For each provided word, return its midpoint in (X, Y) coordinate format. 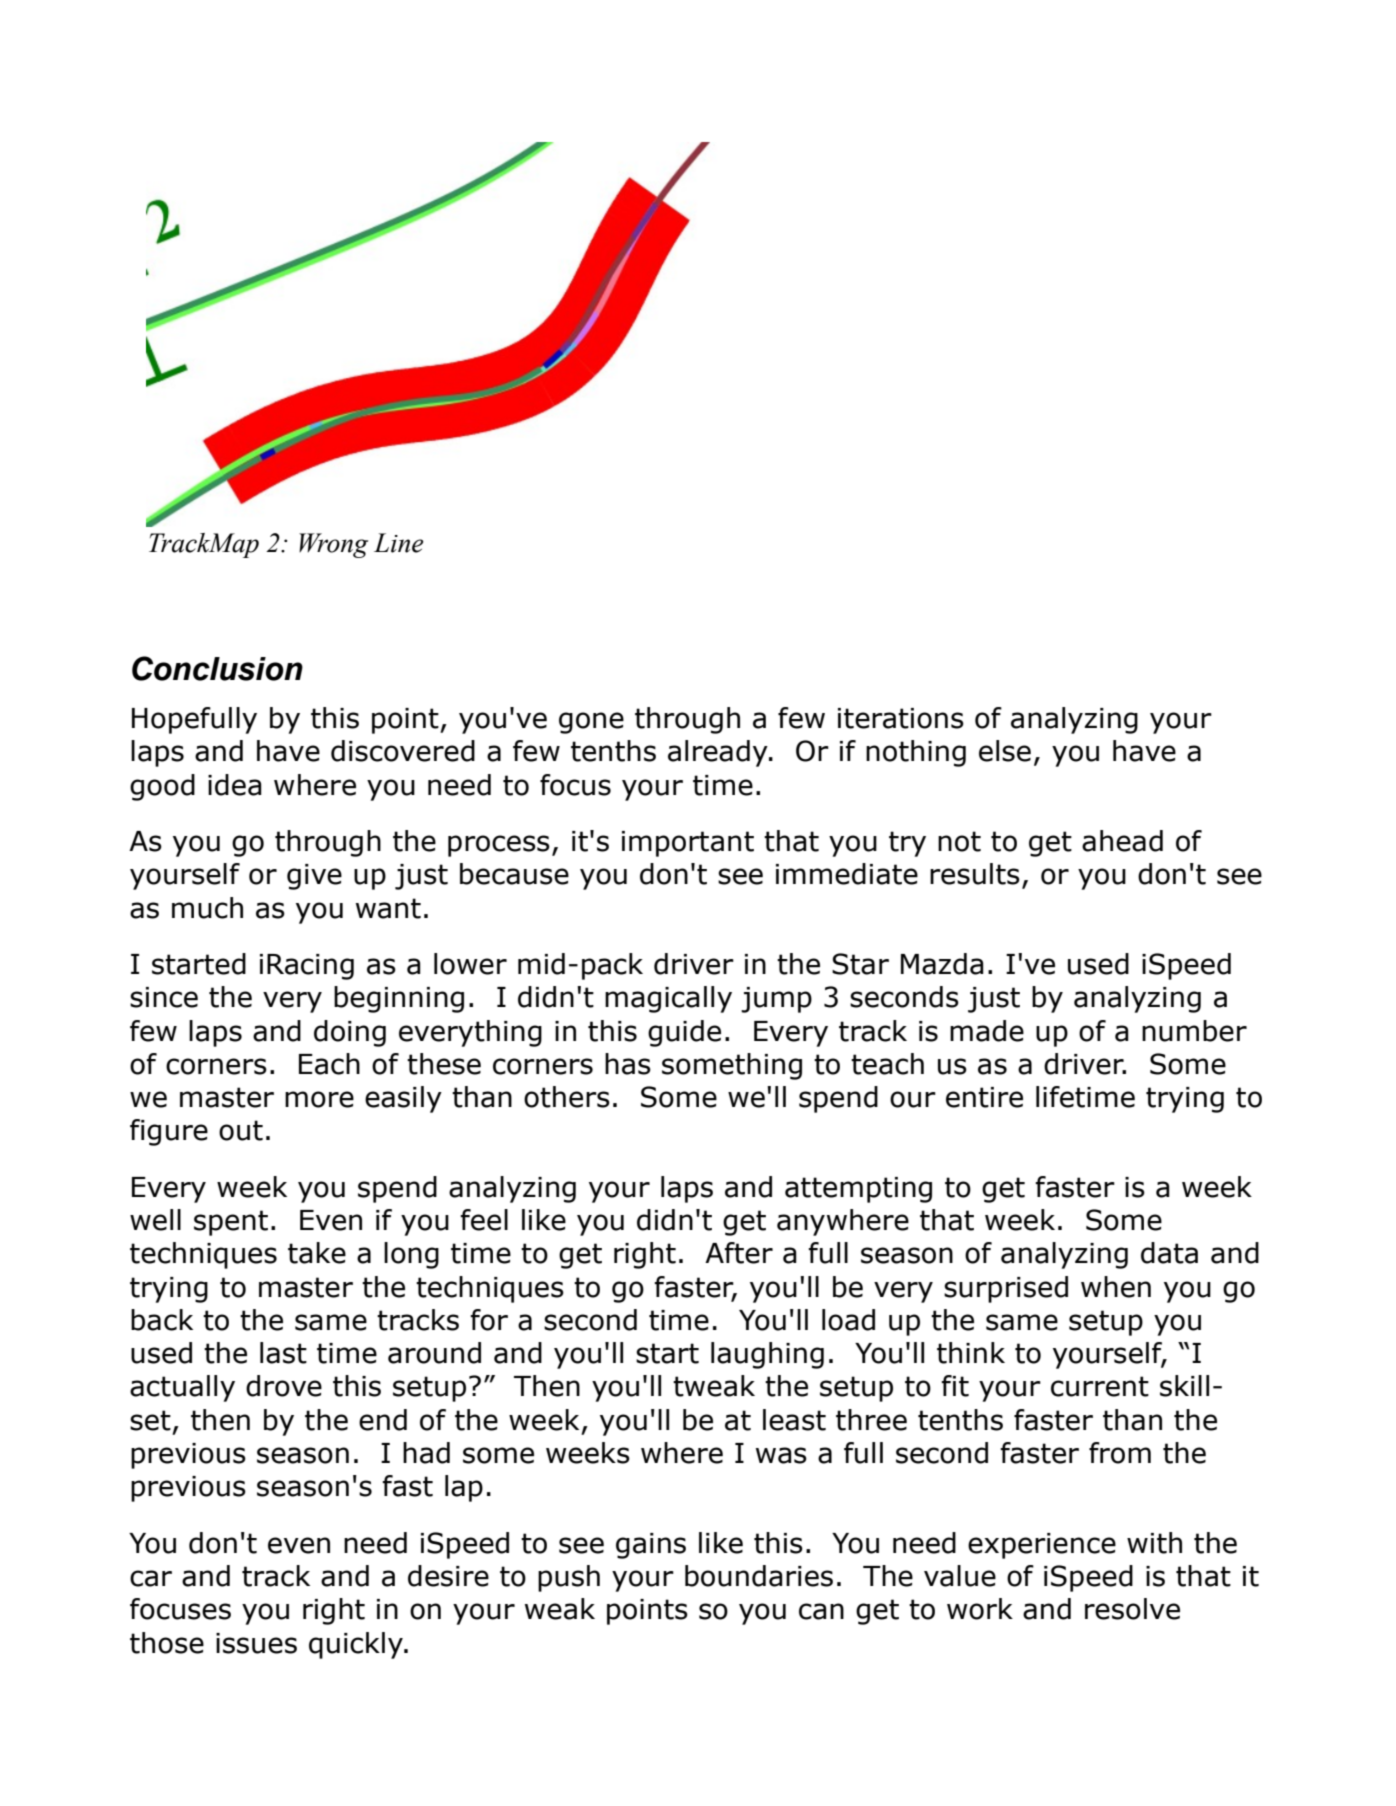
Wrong (333, 545)
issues (256, 1643)
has (628, 1064)
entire (984, 1097)
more (319, 1099)
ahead (1122, 841)
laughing (767, 1355)
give (314, 877)
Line (399, 543)
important (688, 844)
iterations (901, 718)
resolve (1132, 1609)
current (1100, 1386)
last (283, 1353)
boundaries (759, 1576)
